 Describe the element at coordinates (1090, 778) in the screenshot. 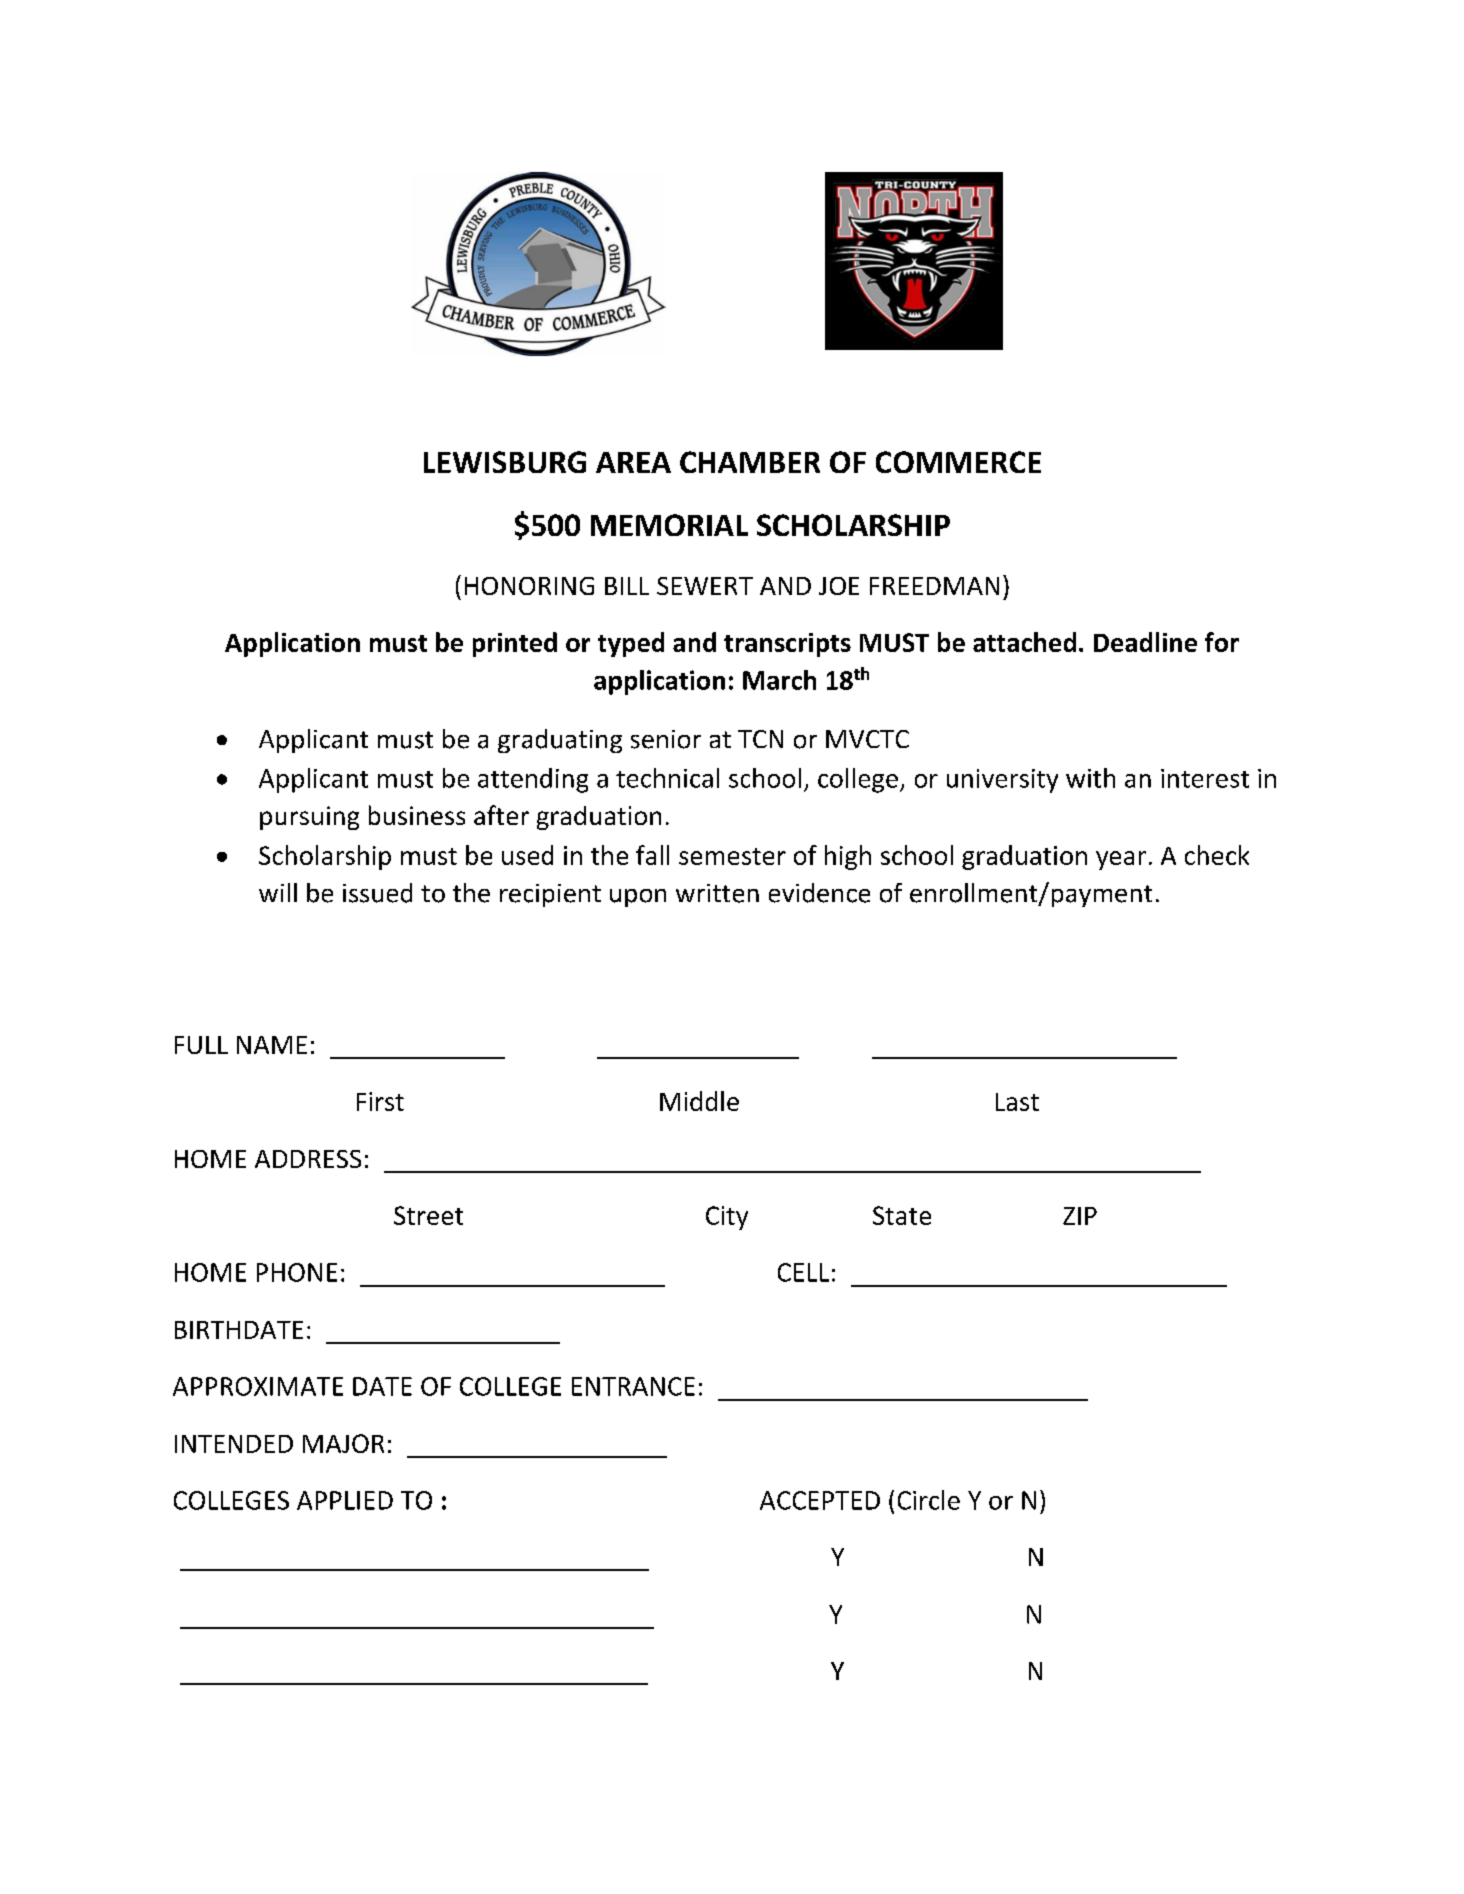

I see `with` at that location.
